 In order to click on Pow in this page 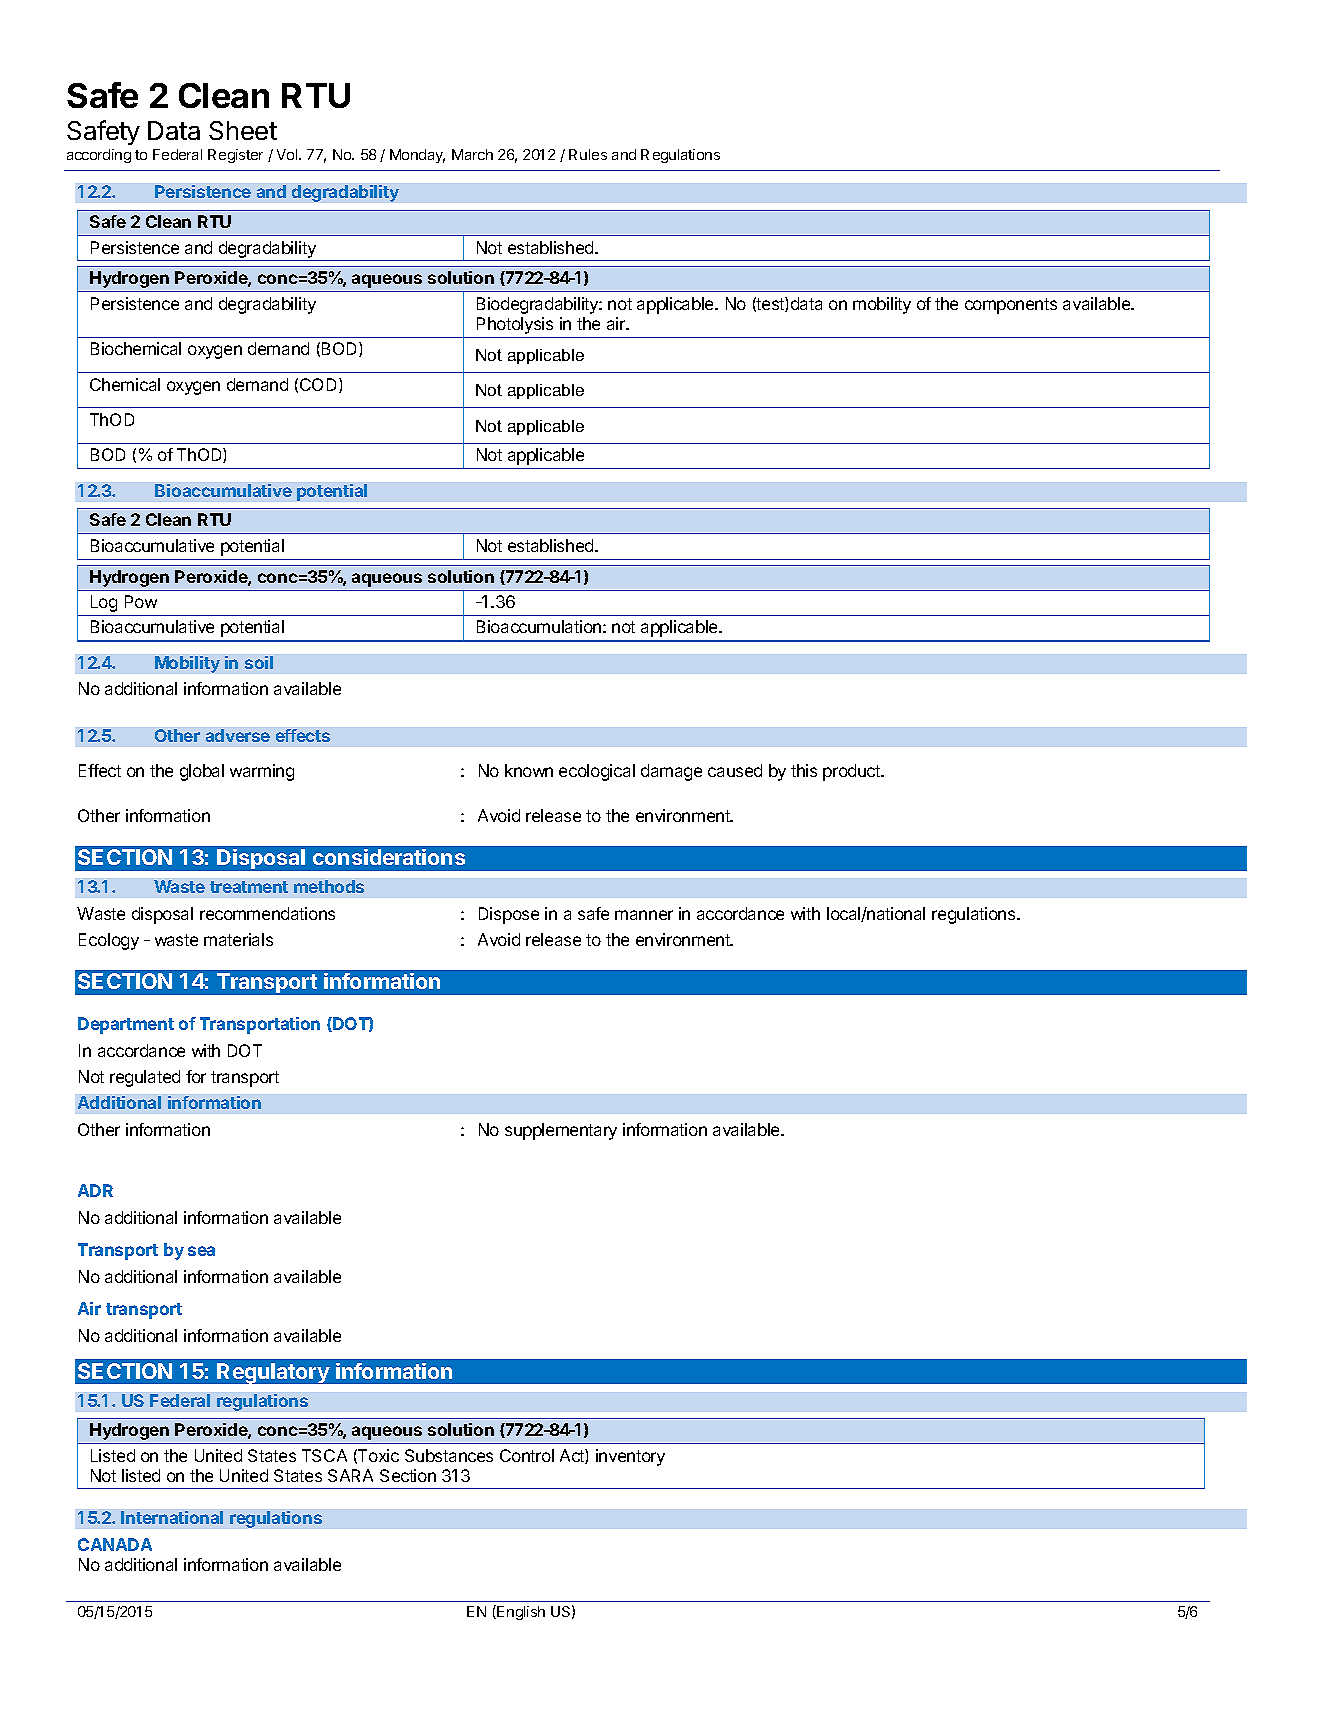, I will do `click(141, 601)`.
